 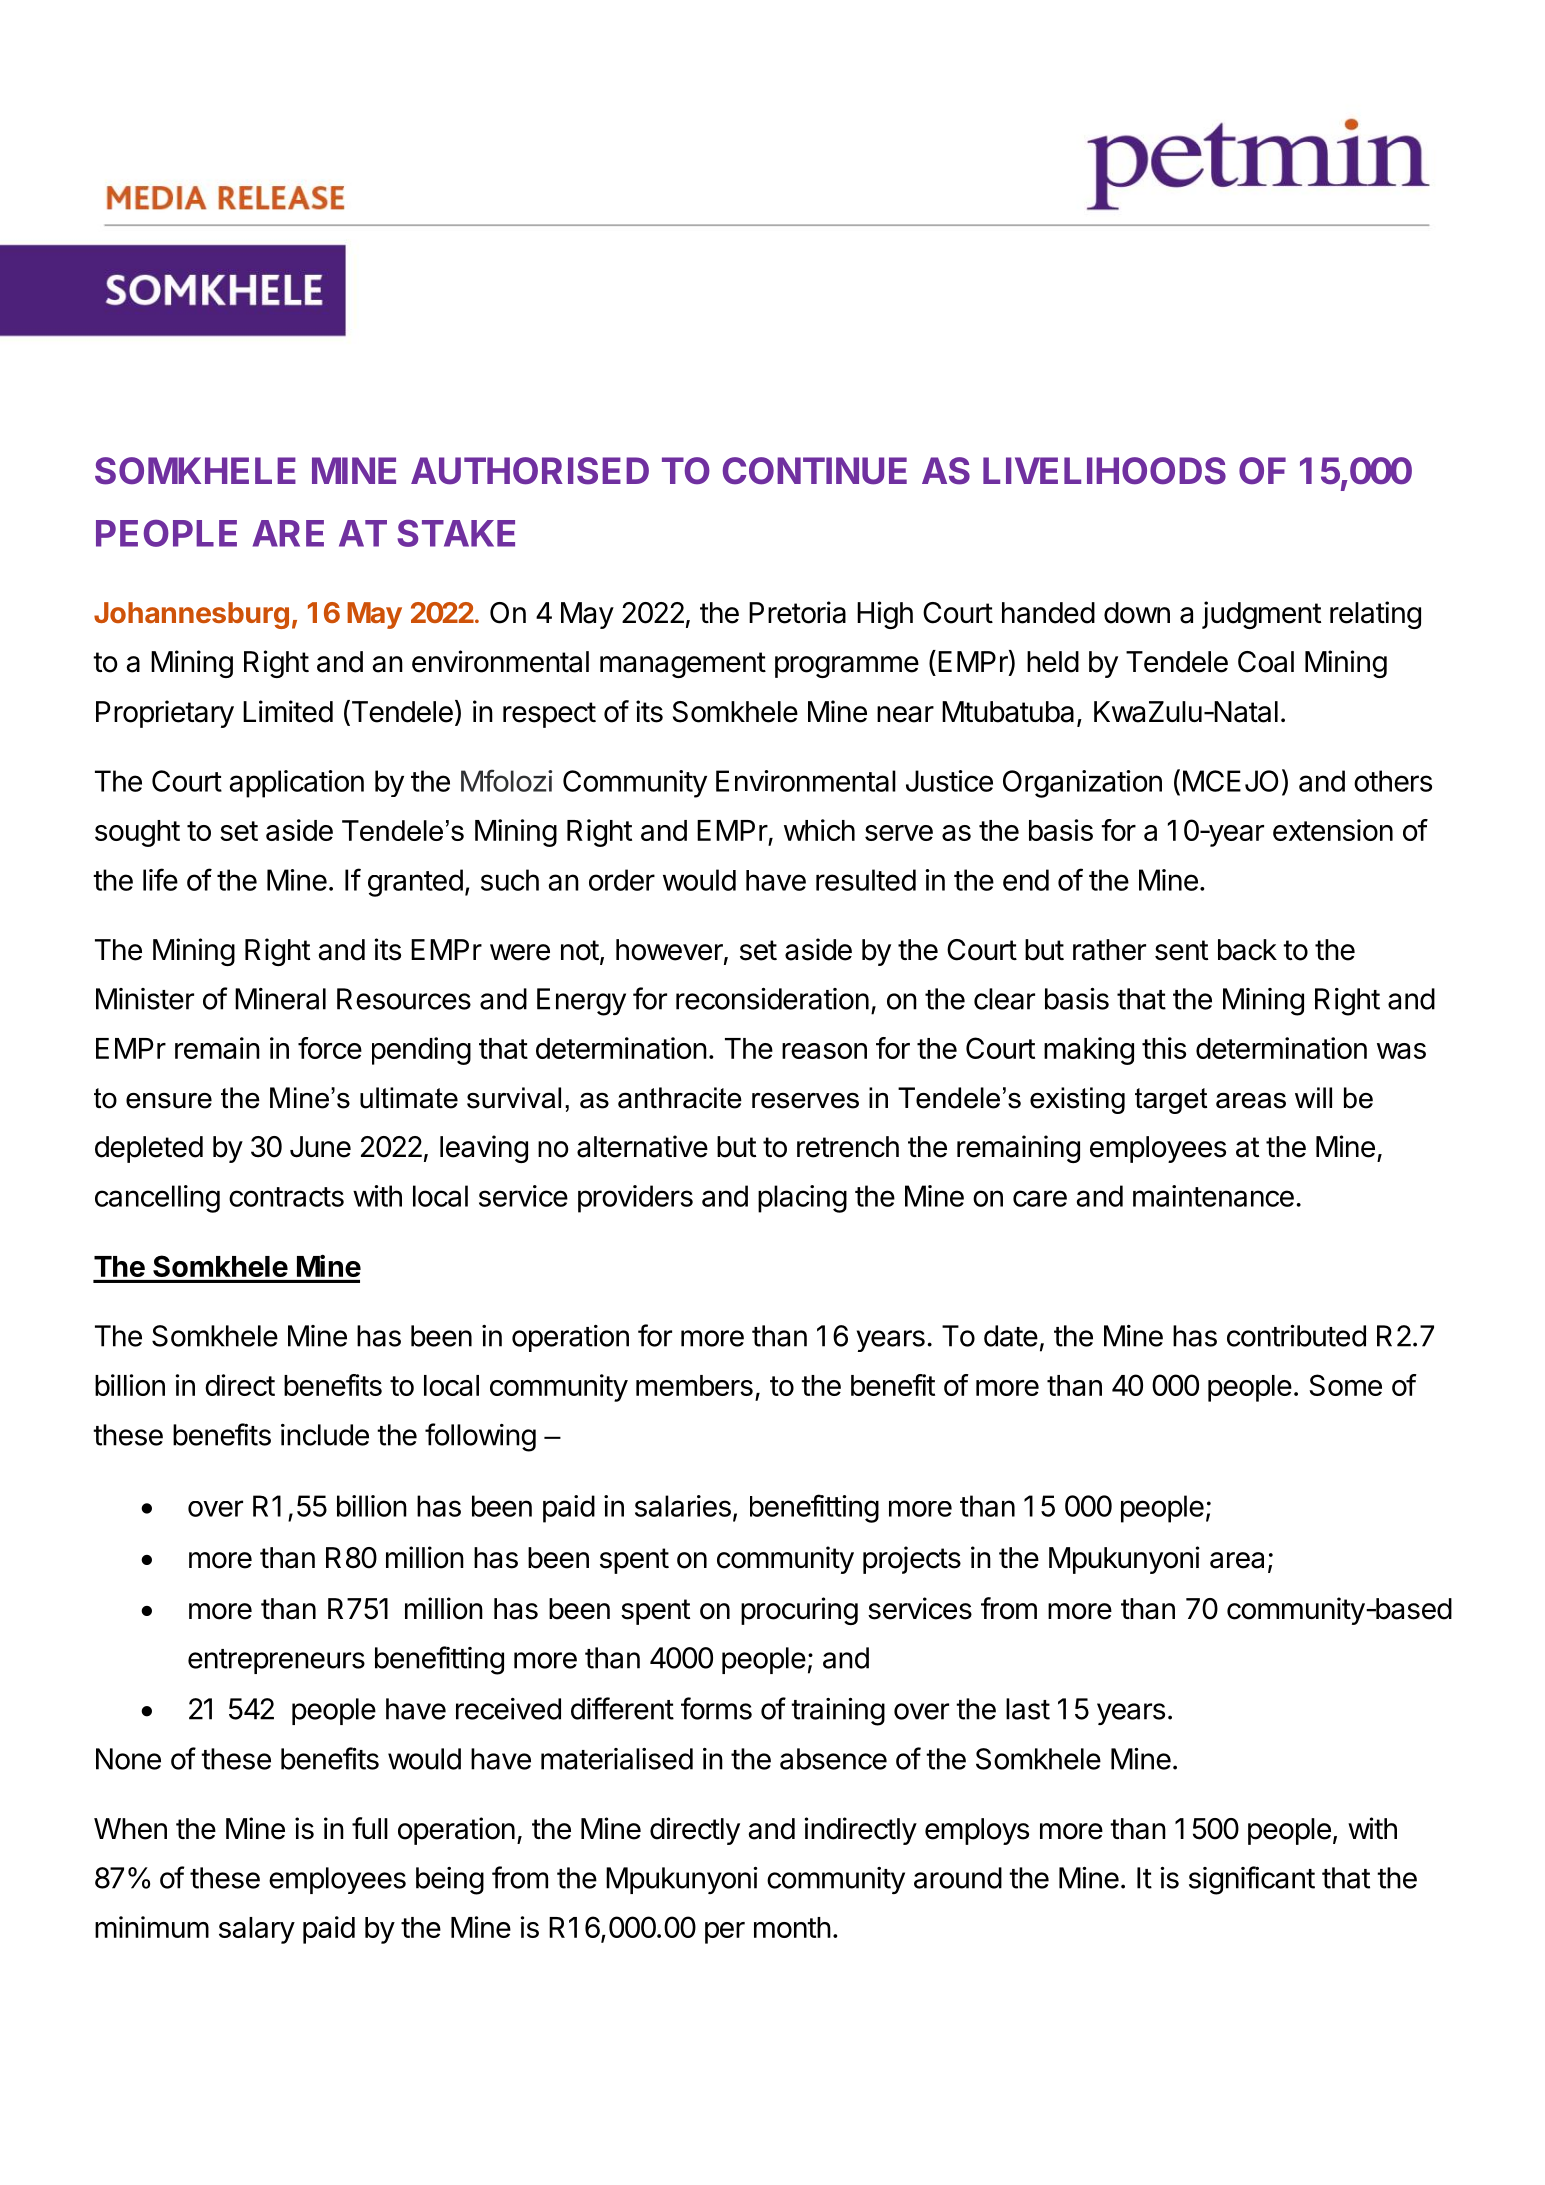 What do you see at coordinates (1345, 1385) in the page?
I see `Some` at bounding box center [1345, 1385].
